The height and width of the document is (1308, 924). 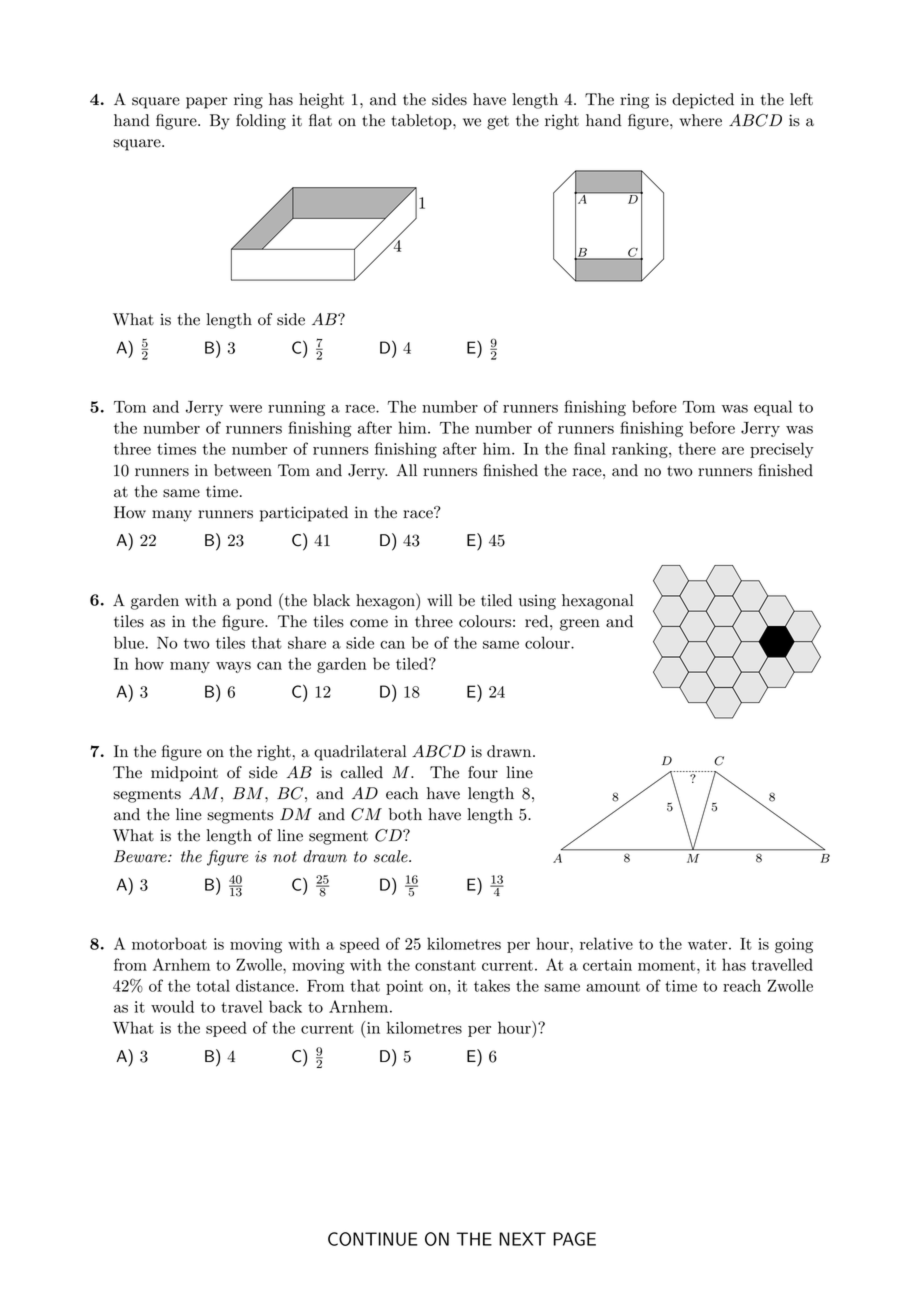 I want to click on will, so click(x=439, y=600).
